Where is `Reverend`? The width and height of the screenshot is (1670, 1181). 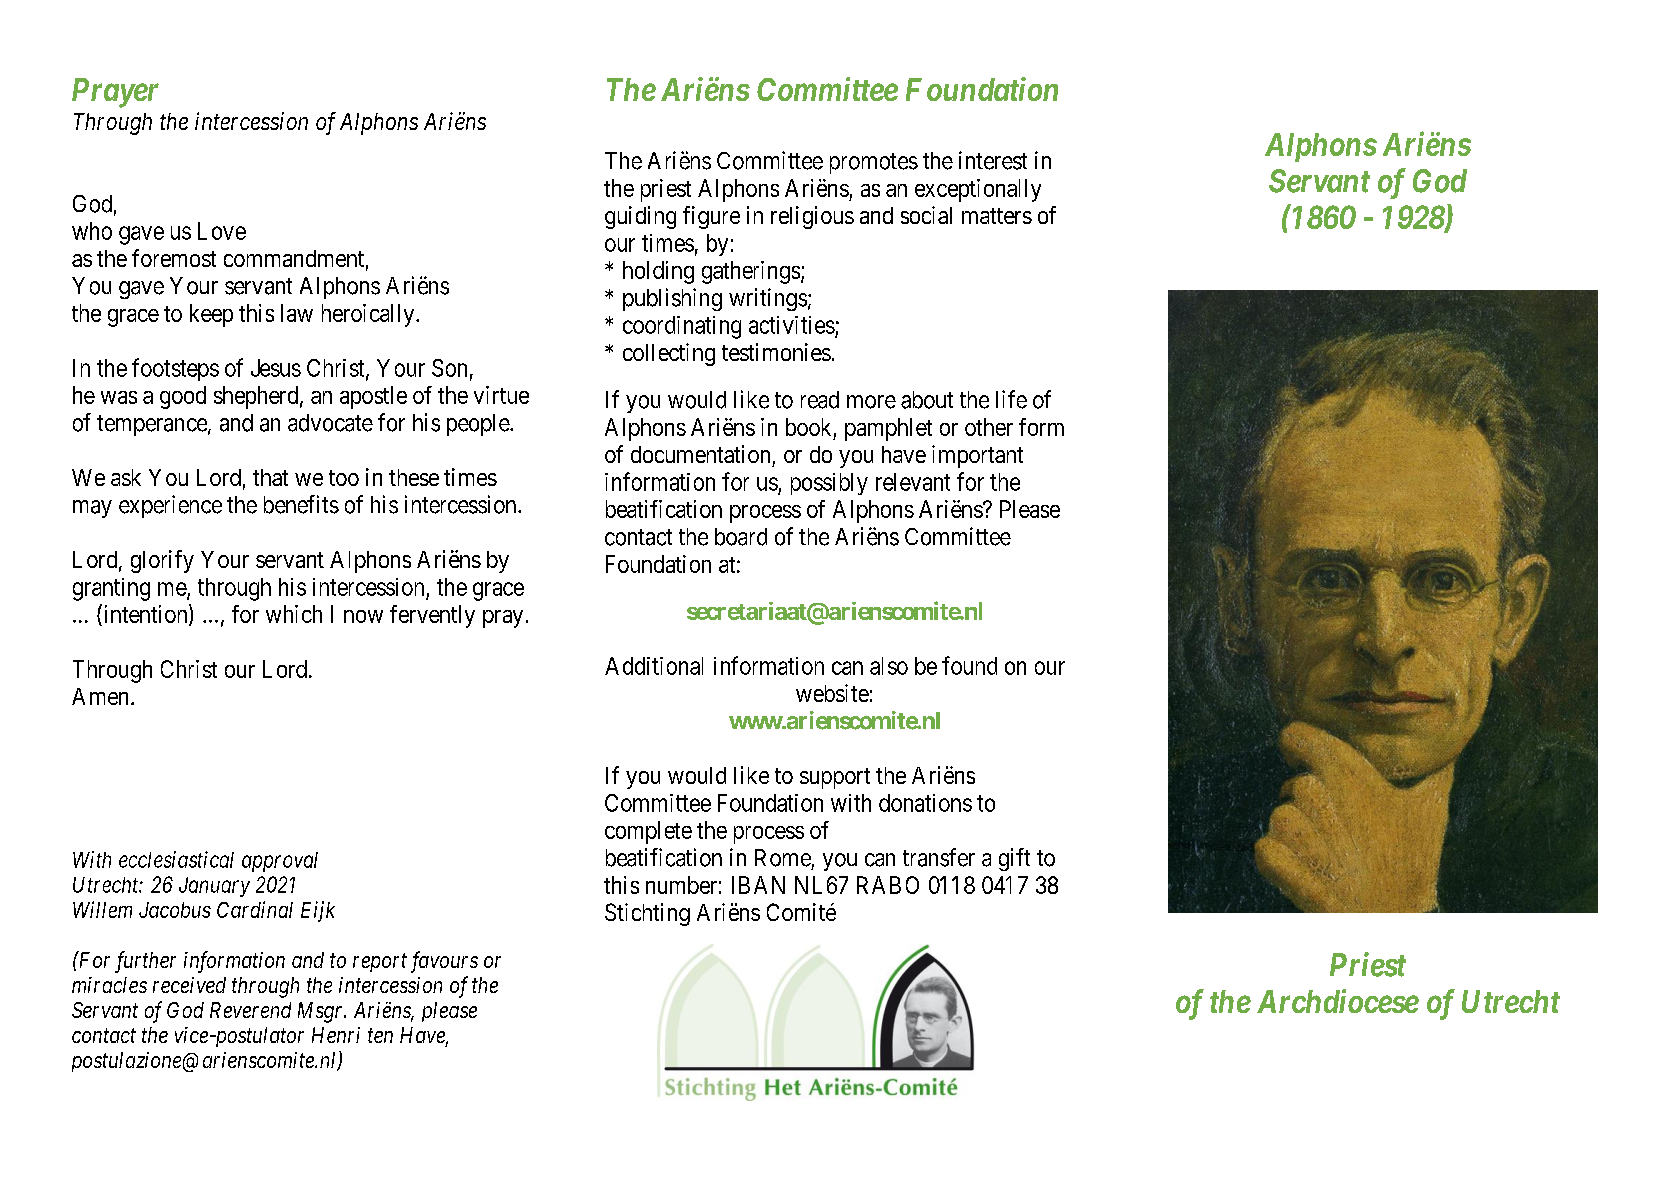 Reverend is located at coordinates (250, 1010).
